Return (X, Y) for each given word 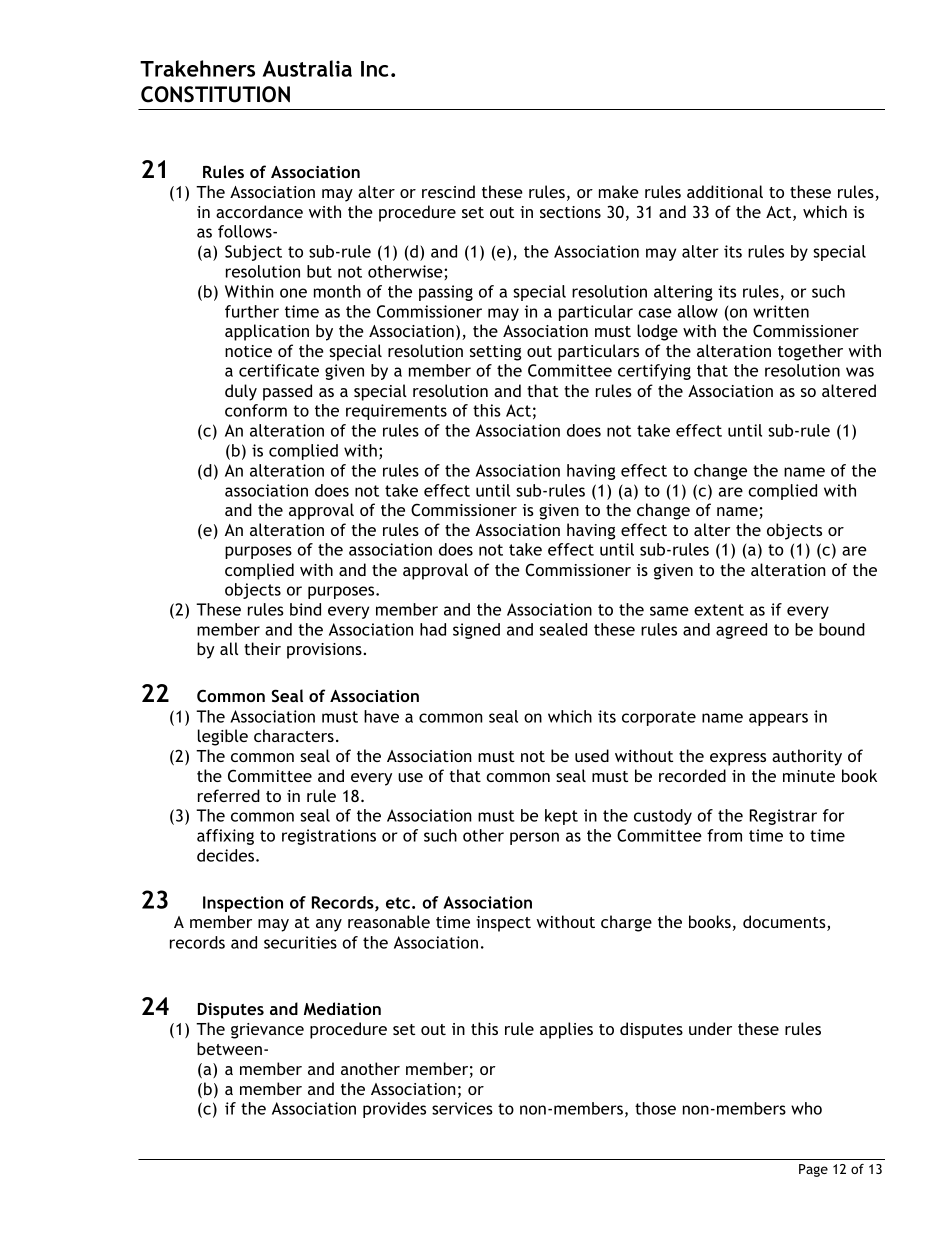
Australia (307, 68)
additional (725, 191)
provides (394, 1110)
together (810, 352)
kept (561, 817)
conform (256, 410)
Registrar (783, 817)
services (462, 1108)
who (806, 1108)
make (619, 191)
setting (495, 353)
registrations (329, 837)
